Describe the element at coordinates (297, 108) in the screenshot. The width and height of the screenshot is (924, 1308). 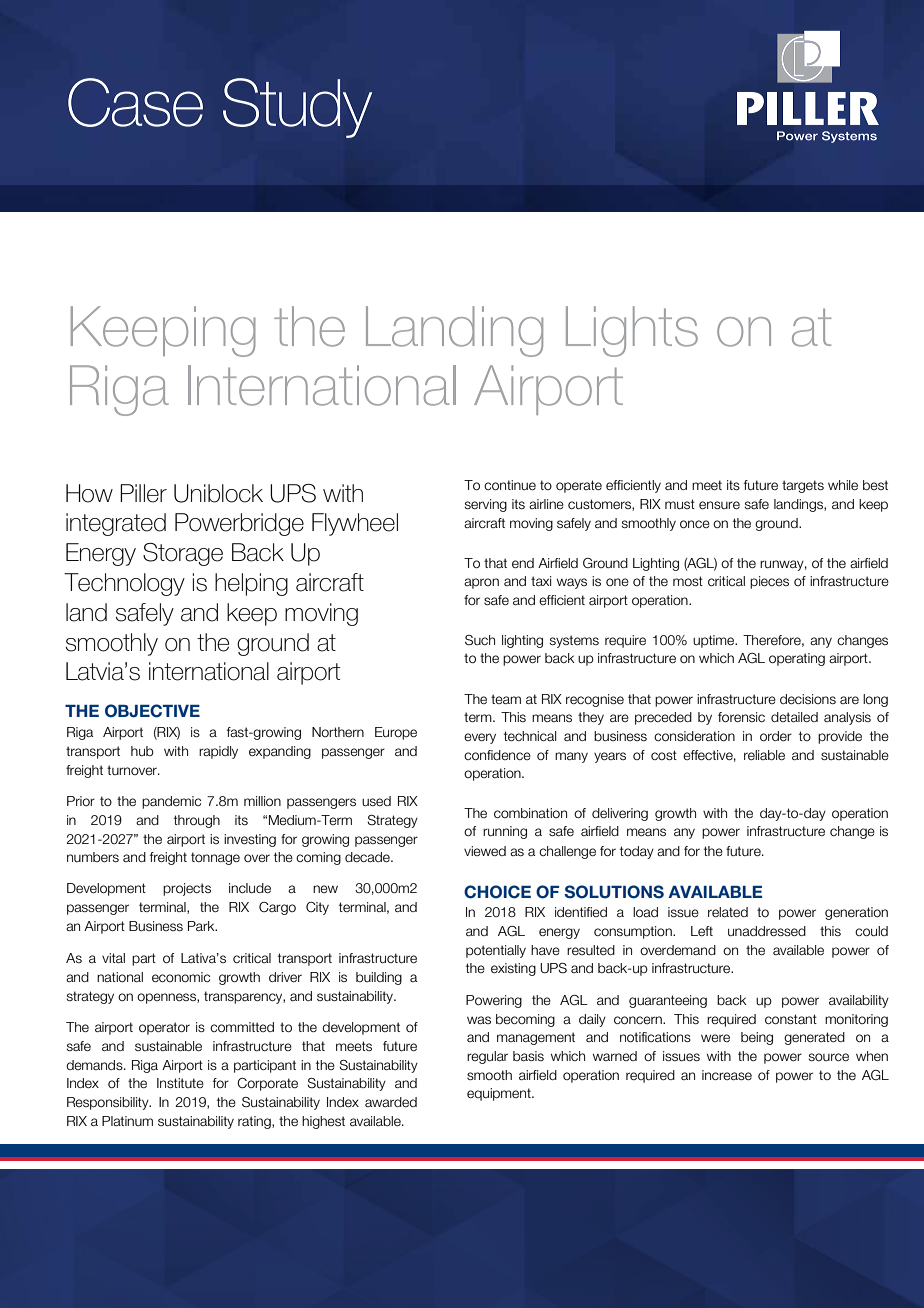
I see `Study` at that location.
